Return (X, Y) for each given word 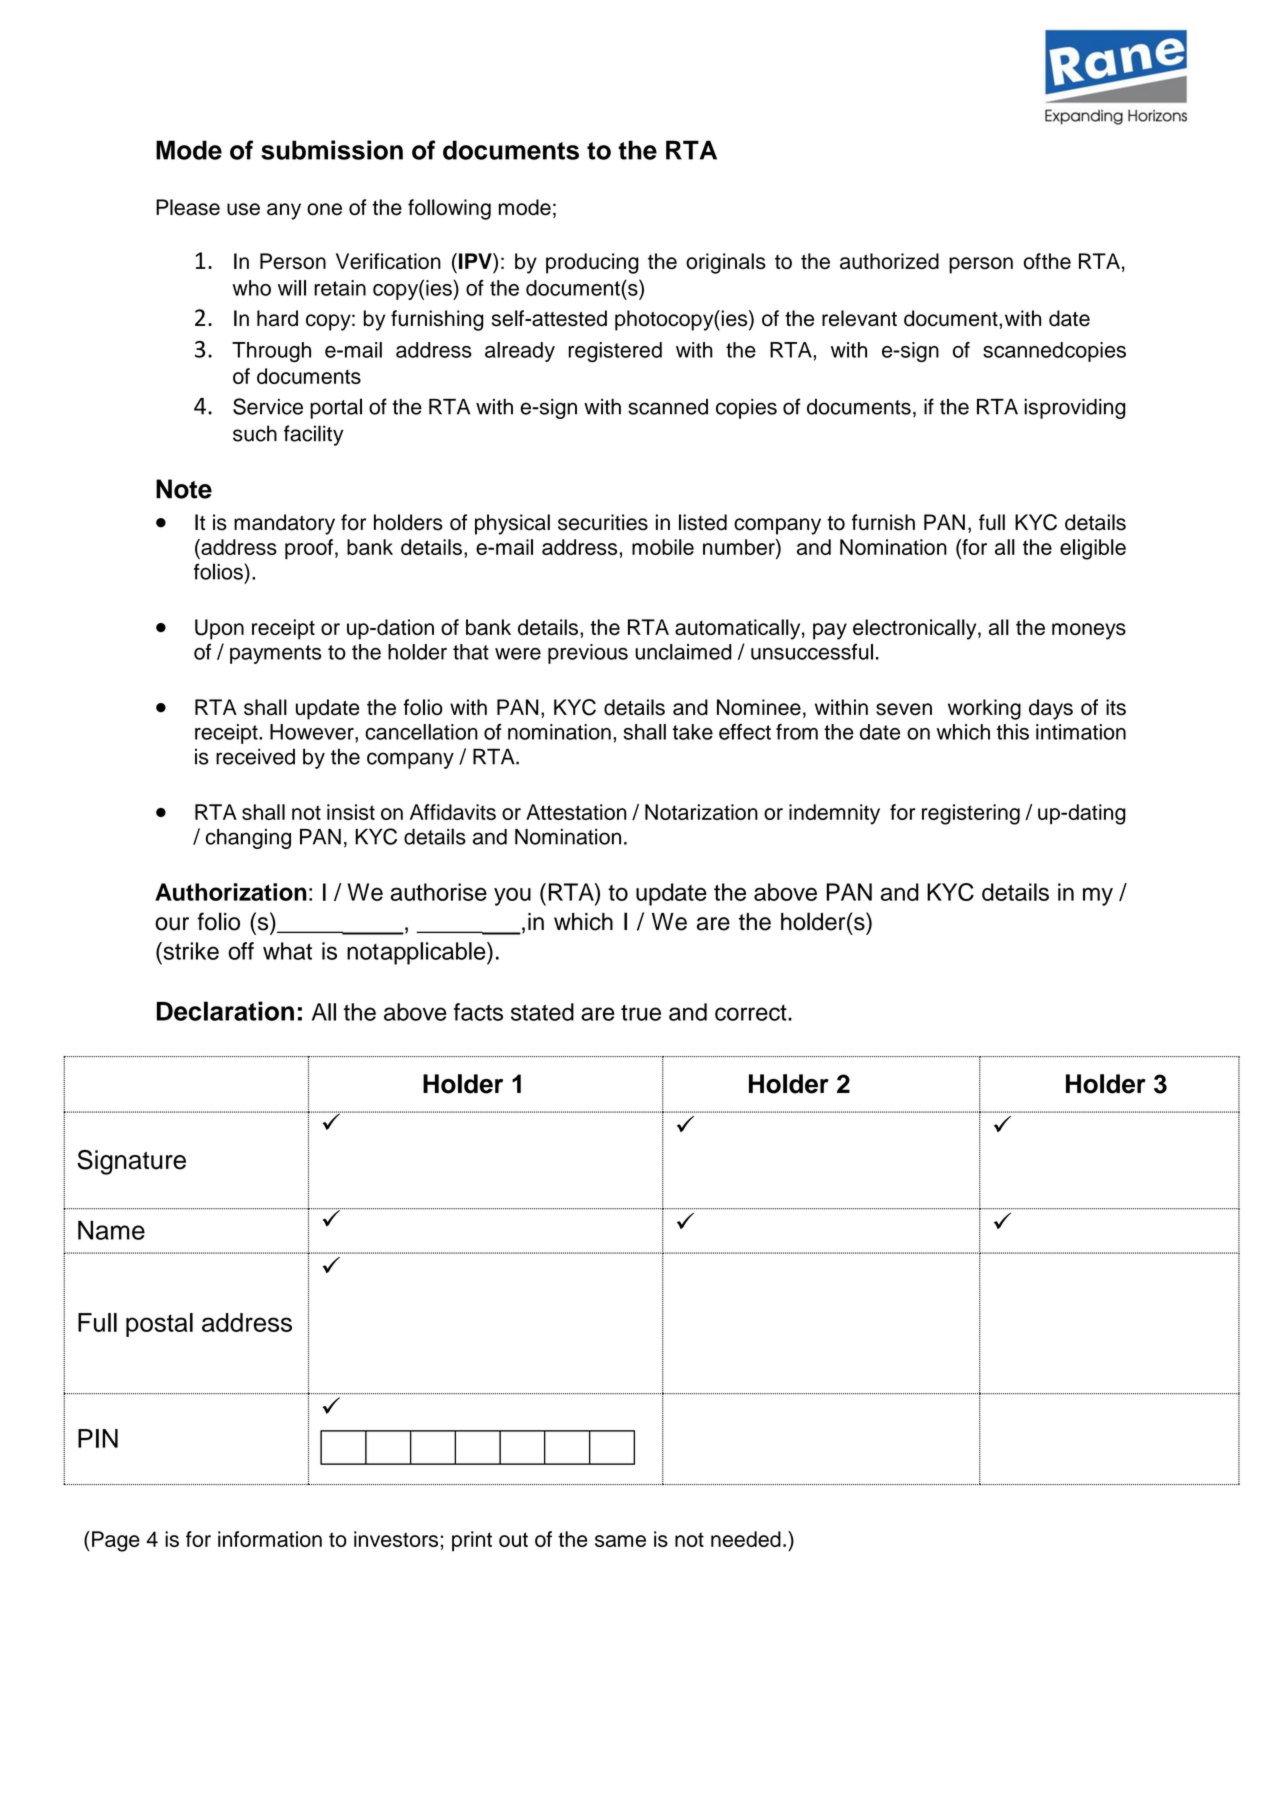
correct (752, 1013)
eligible (1093, 549)
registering (971, 814)
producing (592, 263)
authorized (889, 261)
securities (603, 522)
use (243, 209)
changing (248, 839)
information (270, 1539)
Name (111, 1230)
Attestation (576, 812)
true (641, 1013)
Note (184, 489)
